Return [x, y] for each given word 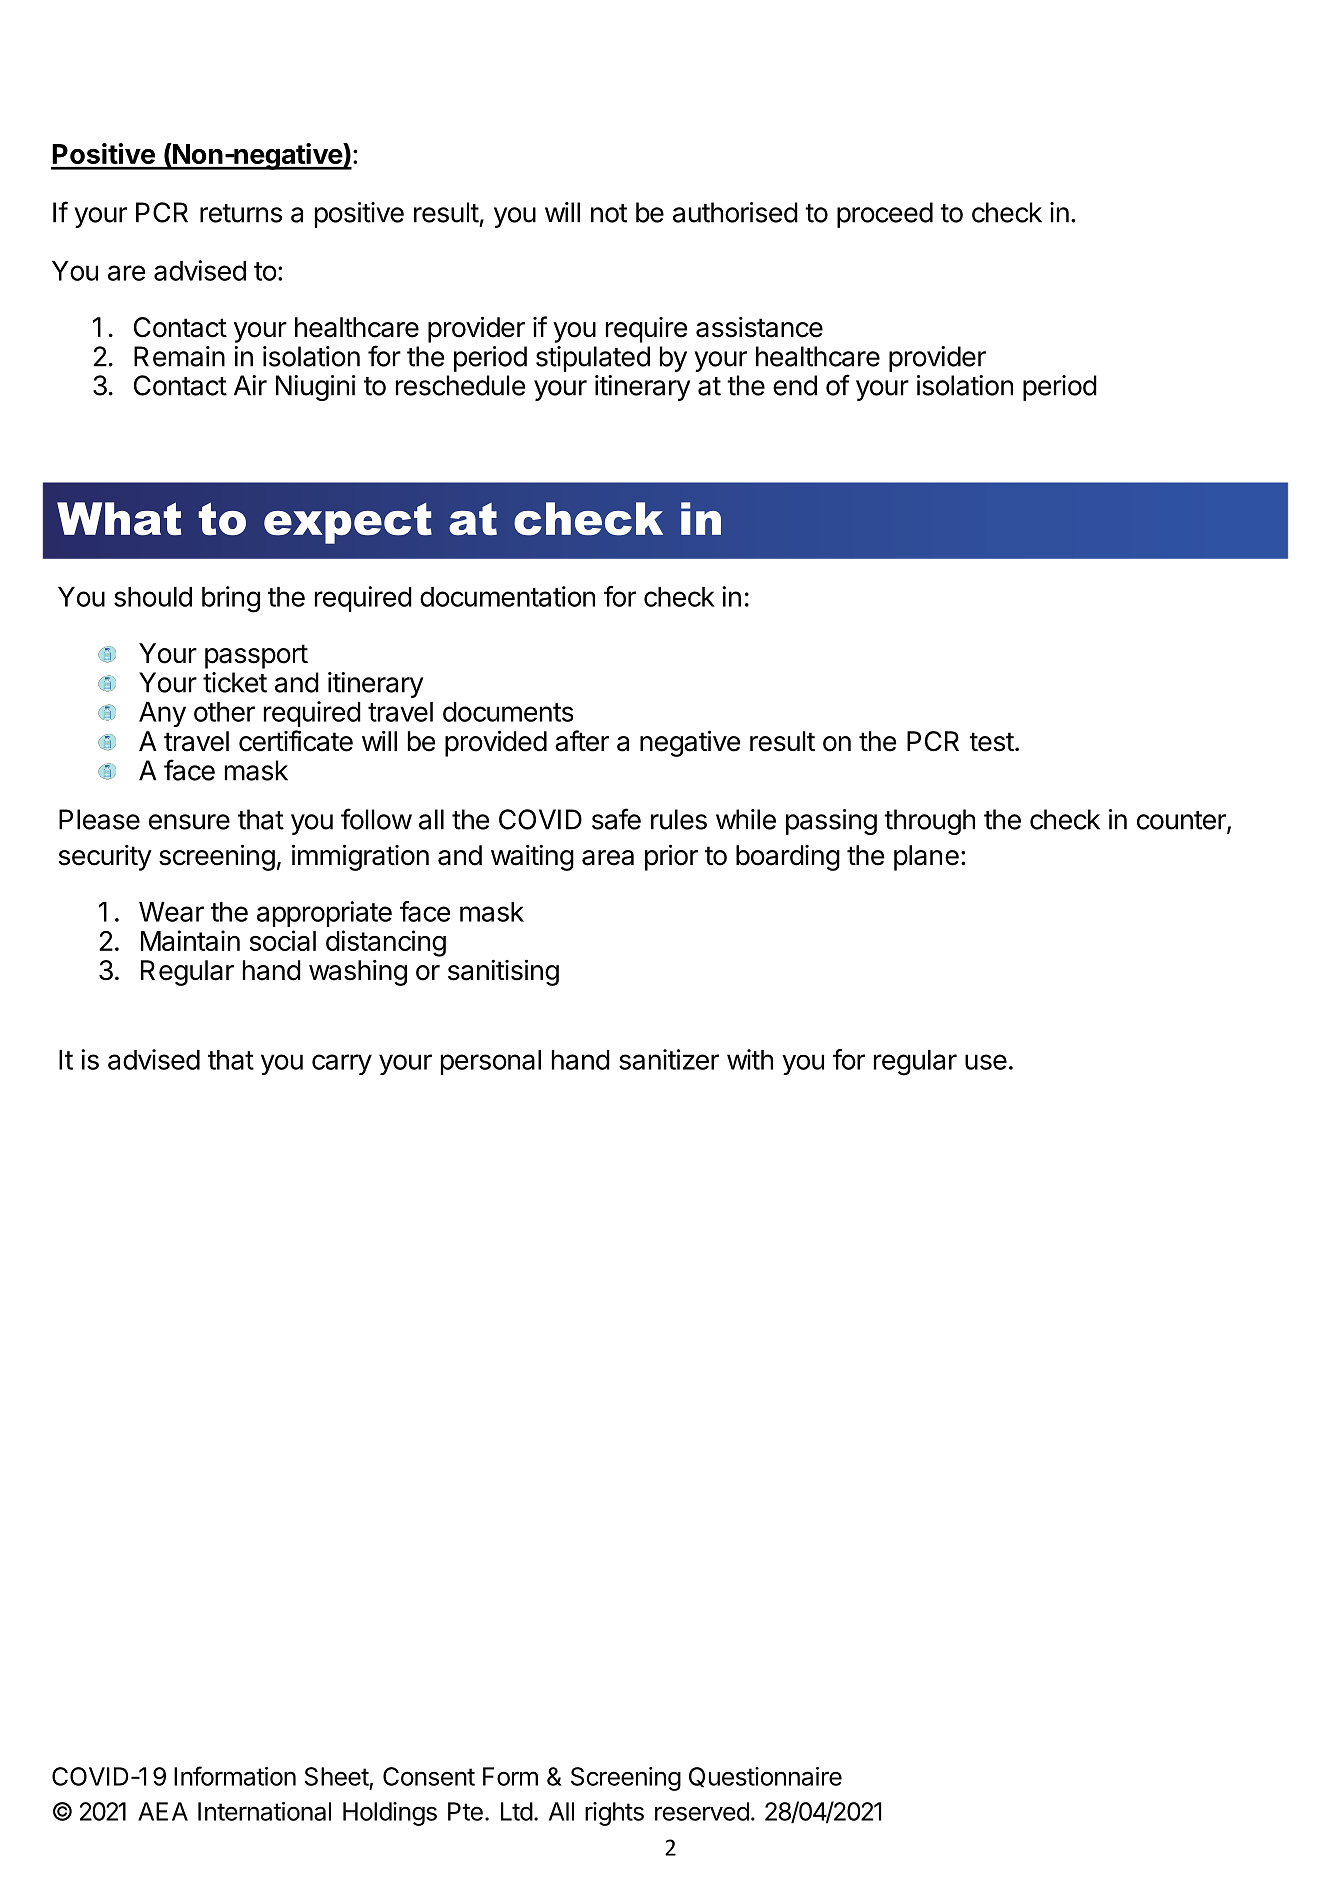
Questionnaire [765, 1777]
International [264, 1811]
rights [614, 1814]
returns [241, 213]
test [992, 742]
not [609, 213]
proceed [885, 215]
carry [342, 1064]
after [582, 741]
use [986, 1062]
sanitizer [669, 1059]
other [224, 712]
